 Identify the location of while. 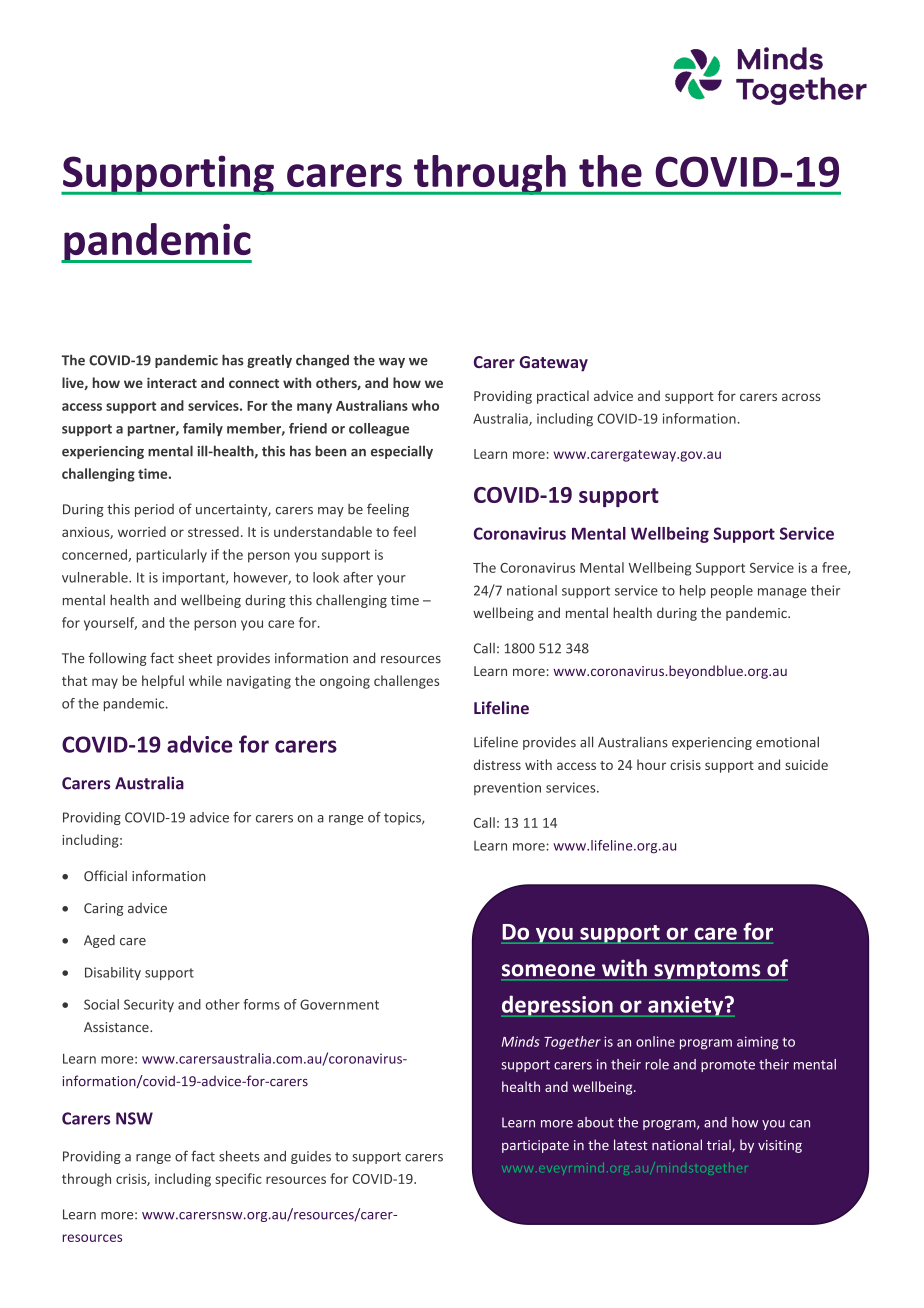
(205, 680).
